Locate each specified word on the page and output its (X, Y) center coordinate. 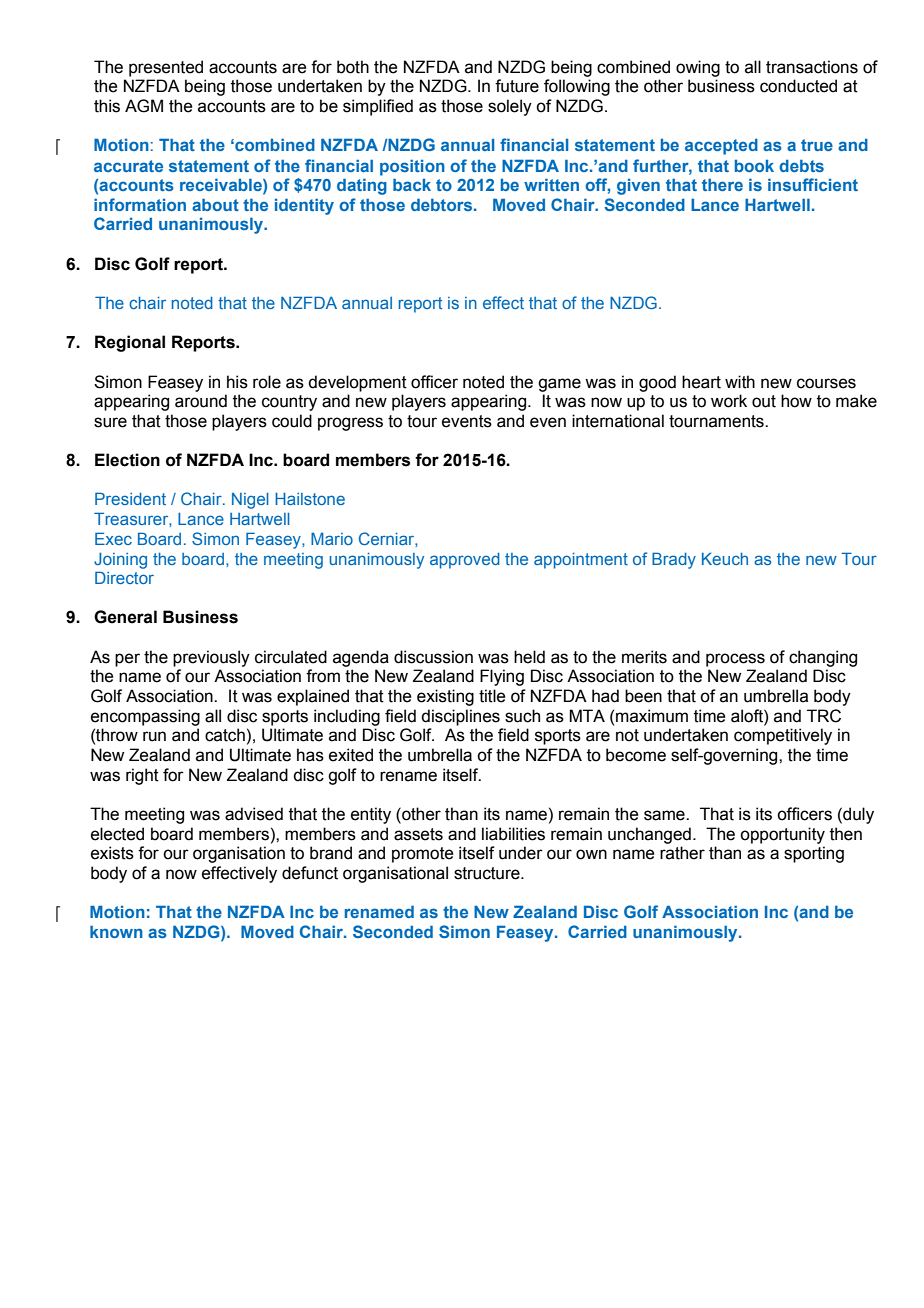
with (740, 382)
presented (166, 68)
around (201, 401)
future (517, 86)
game (559, 385)
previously (211, 658)
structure (488, 873)
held (529, 657)
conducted (798, 86)
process (735, 660)
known (116, 931)
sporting (814, 854)
